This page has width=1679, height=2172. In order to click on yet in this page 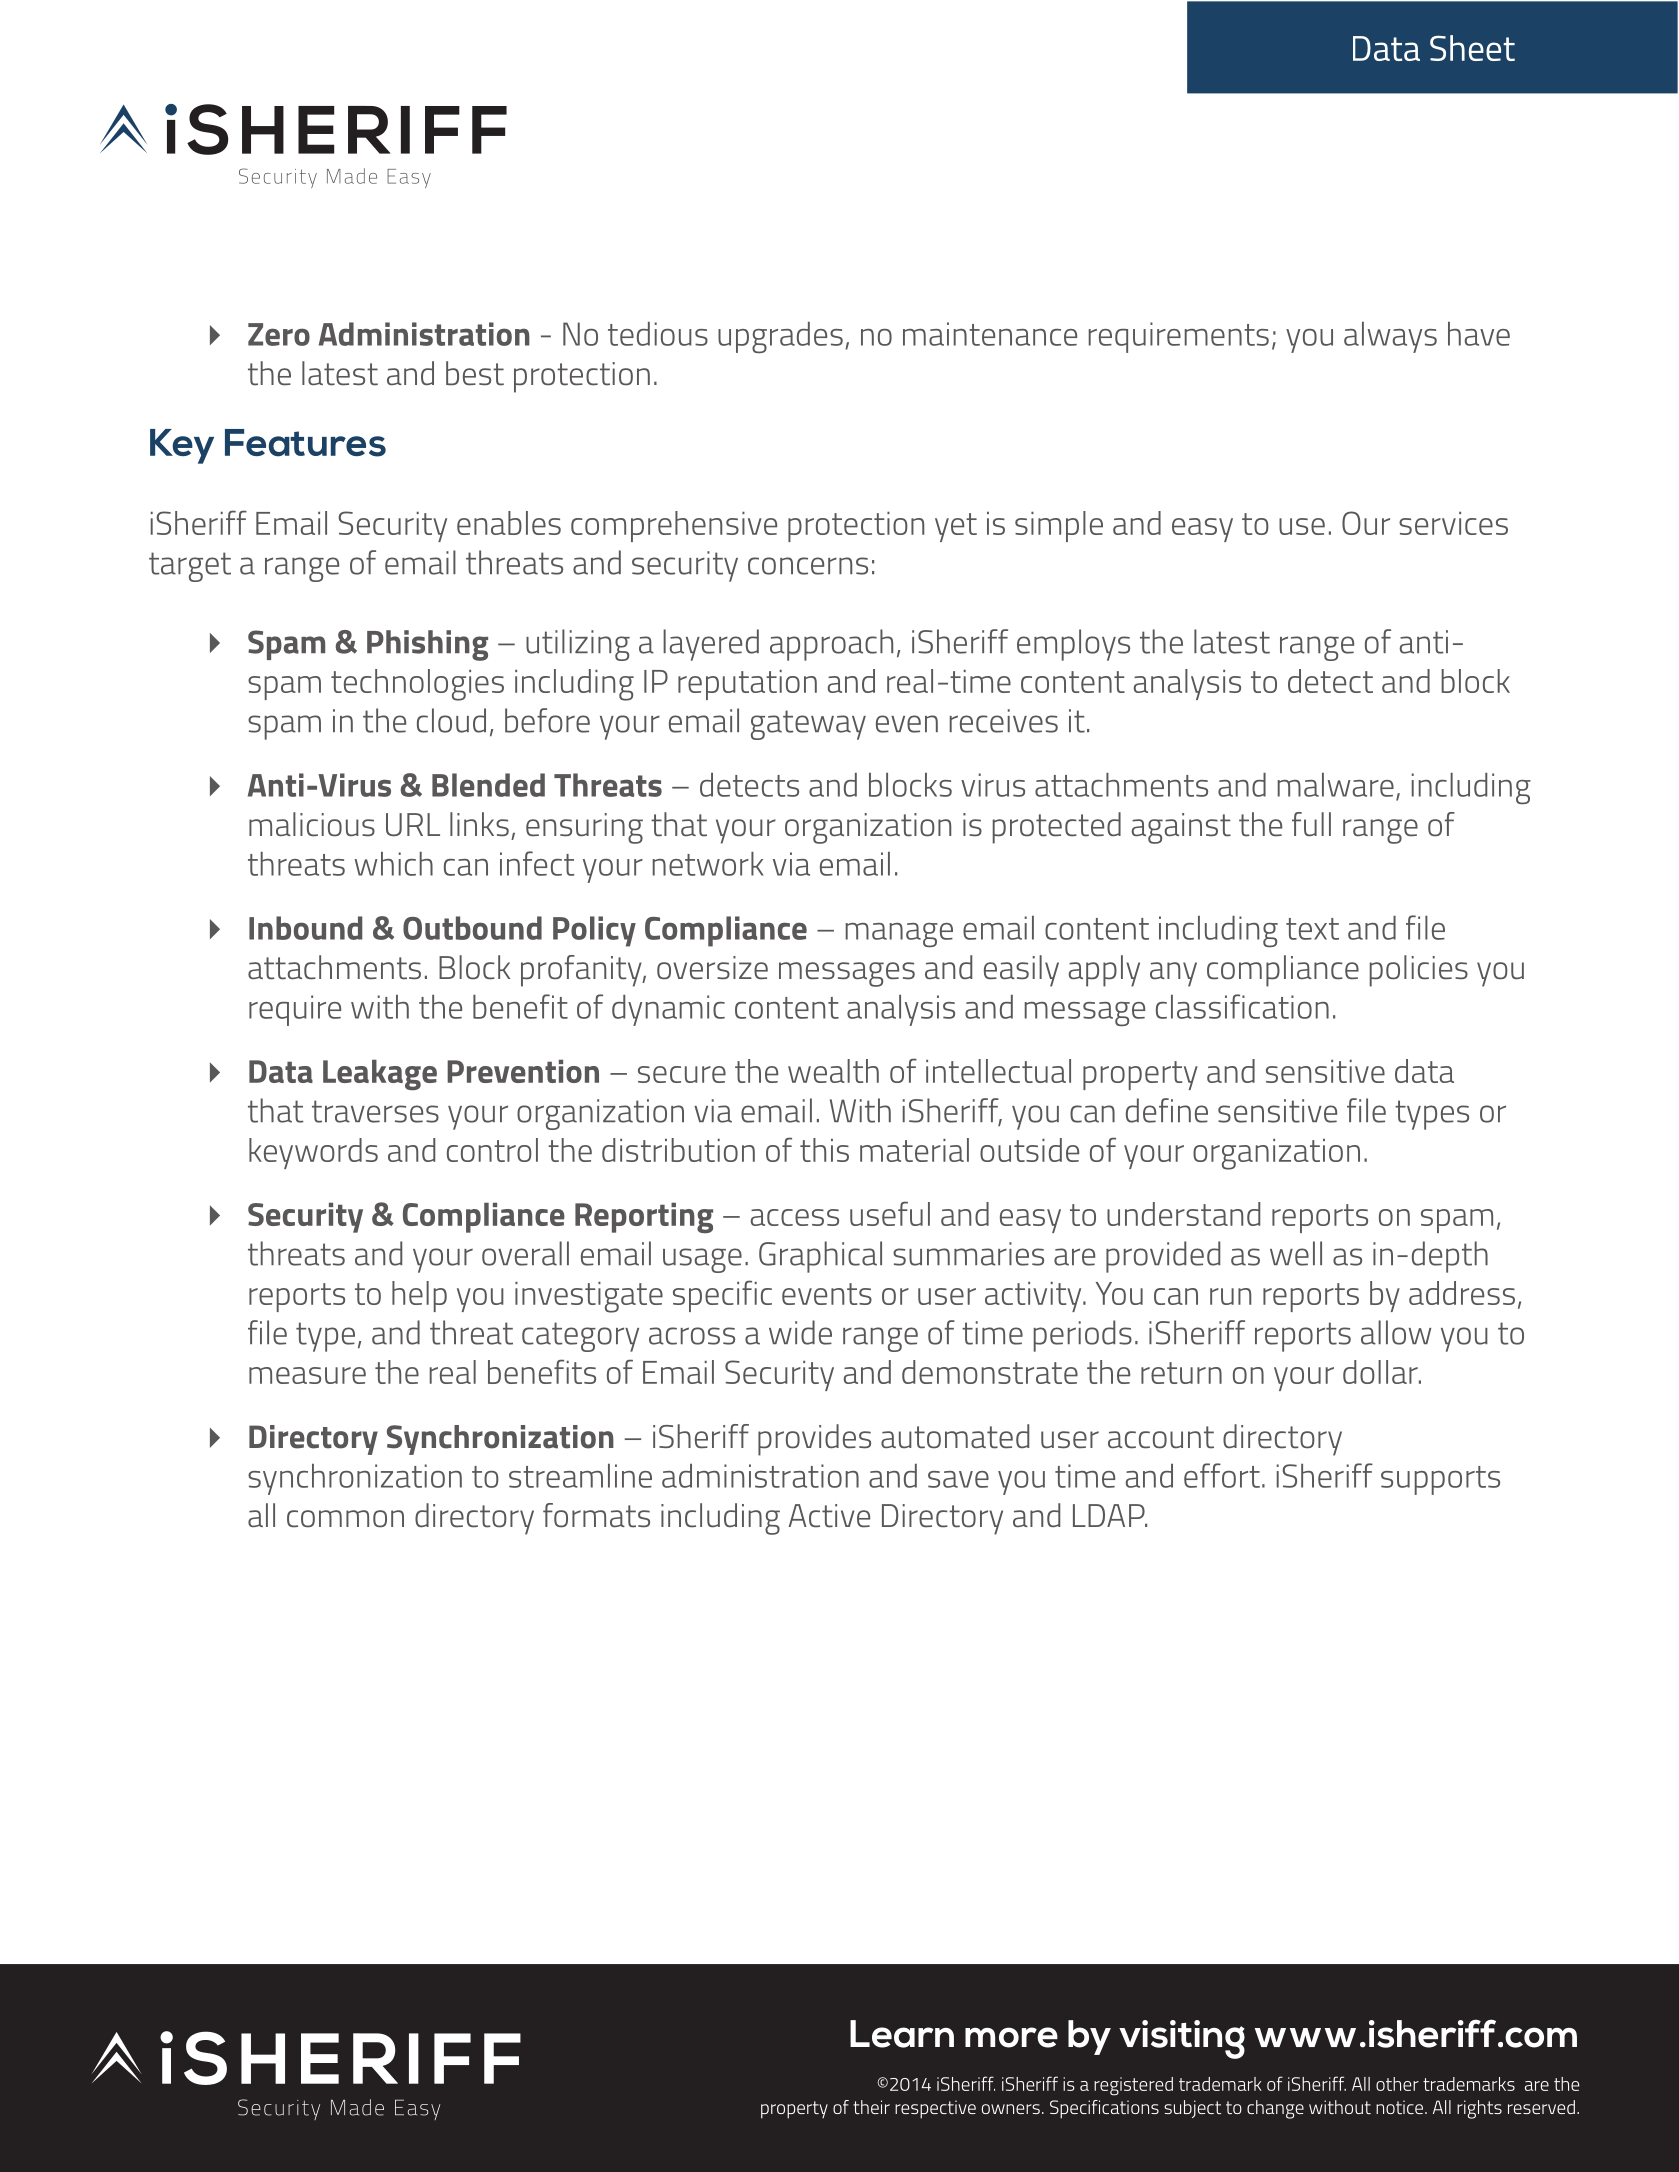, I will do `click(956, 527)`.
